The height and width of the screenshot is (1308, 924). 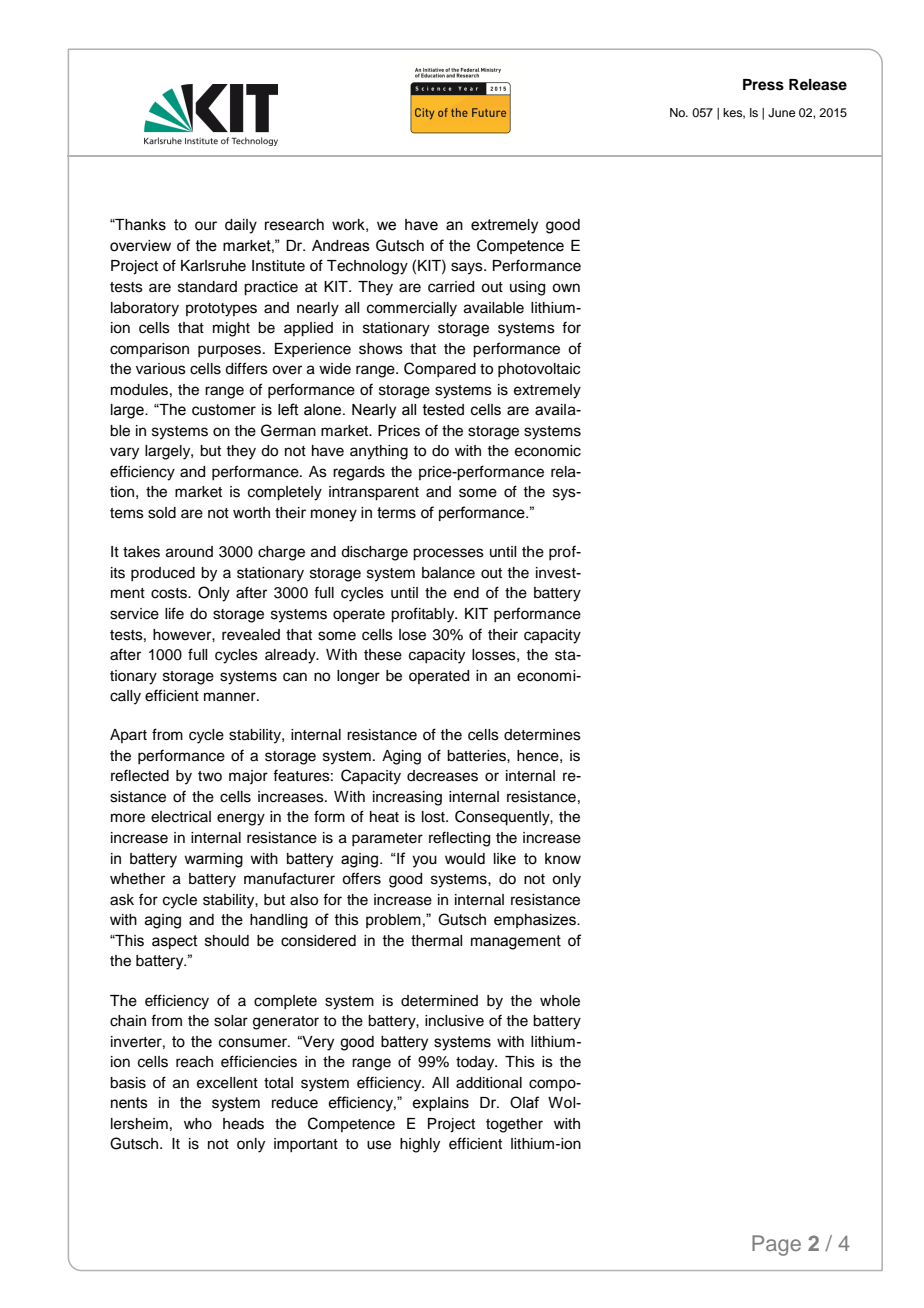 I want to click on heads, so click(x=243, y=1124).
